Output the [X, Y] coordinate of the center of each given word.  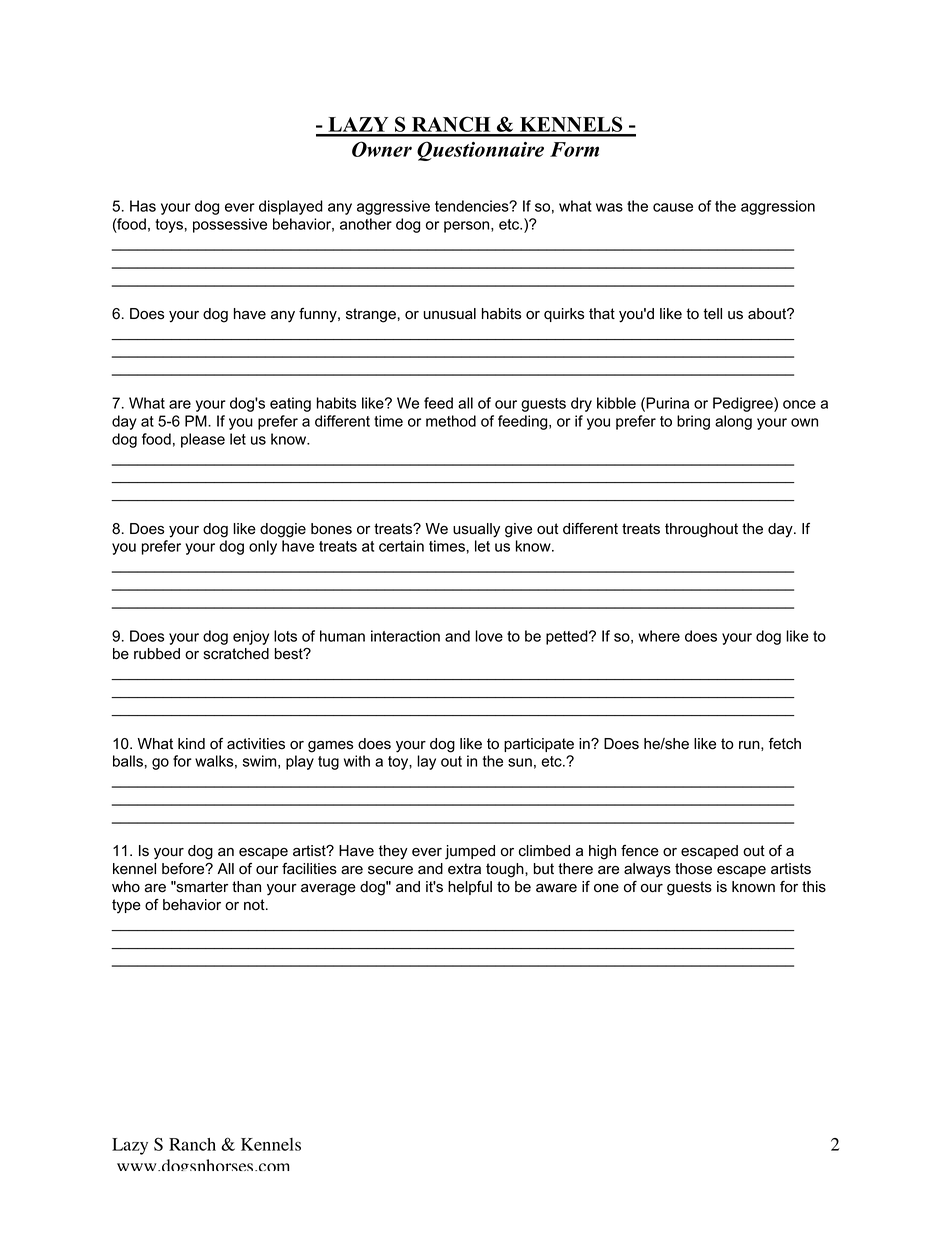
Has [143, 206]
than [246, 887]
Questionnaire [480, 151]
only [263, 547]
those [693, 869]
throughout [701, 530]
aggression [778, 207]
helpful [470, 888]
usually [476, 530]
